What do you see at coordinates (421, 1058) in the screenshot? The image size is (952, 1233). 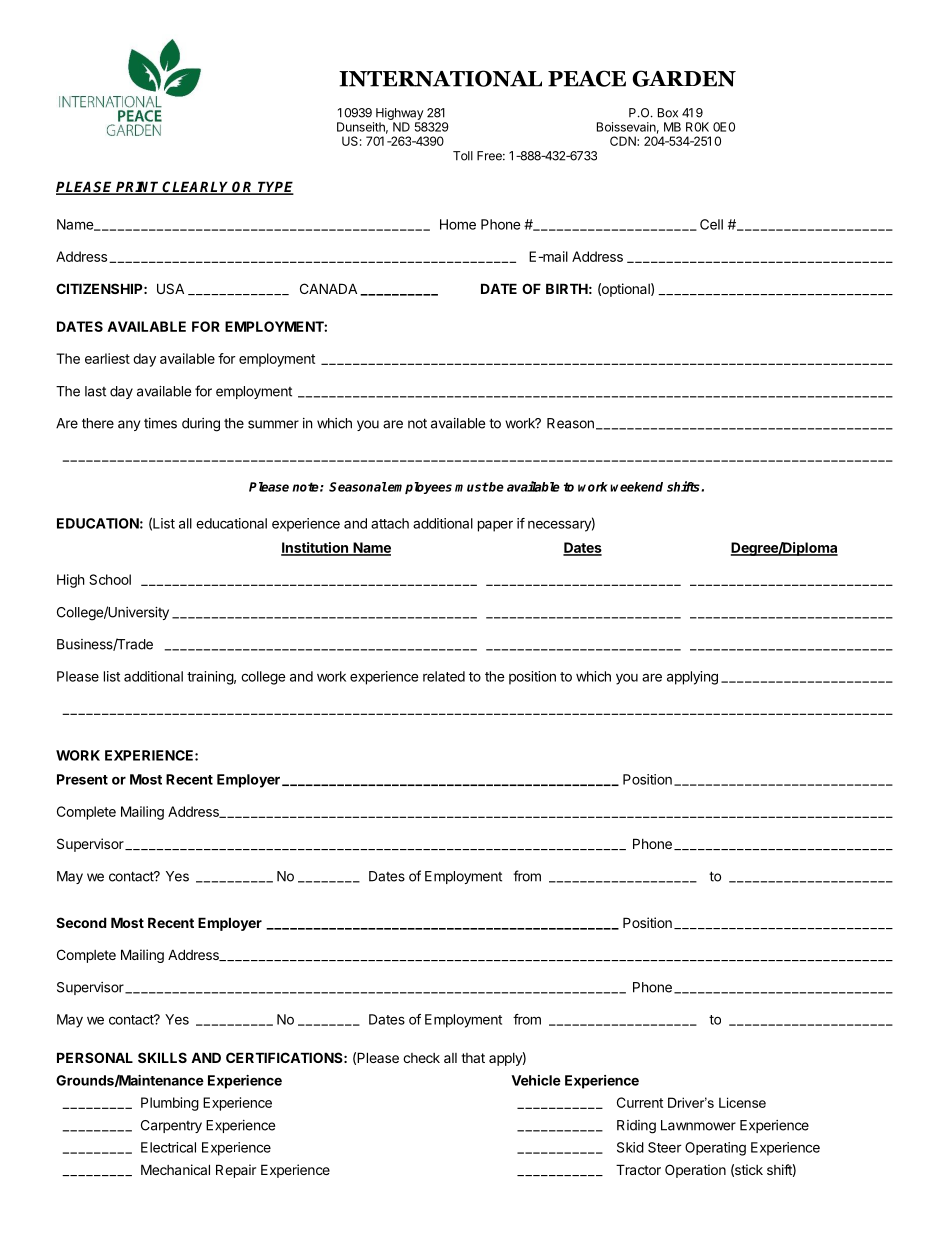 I see `check` at bounding box center [421, 1058].
